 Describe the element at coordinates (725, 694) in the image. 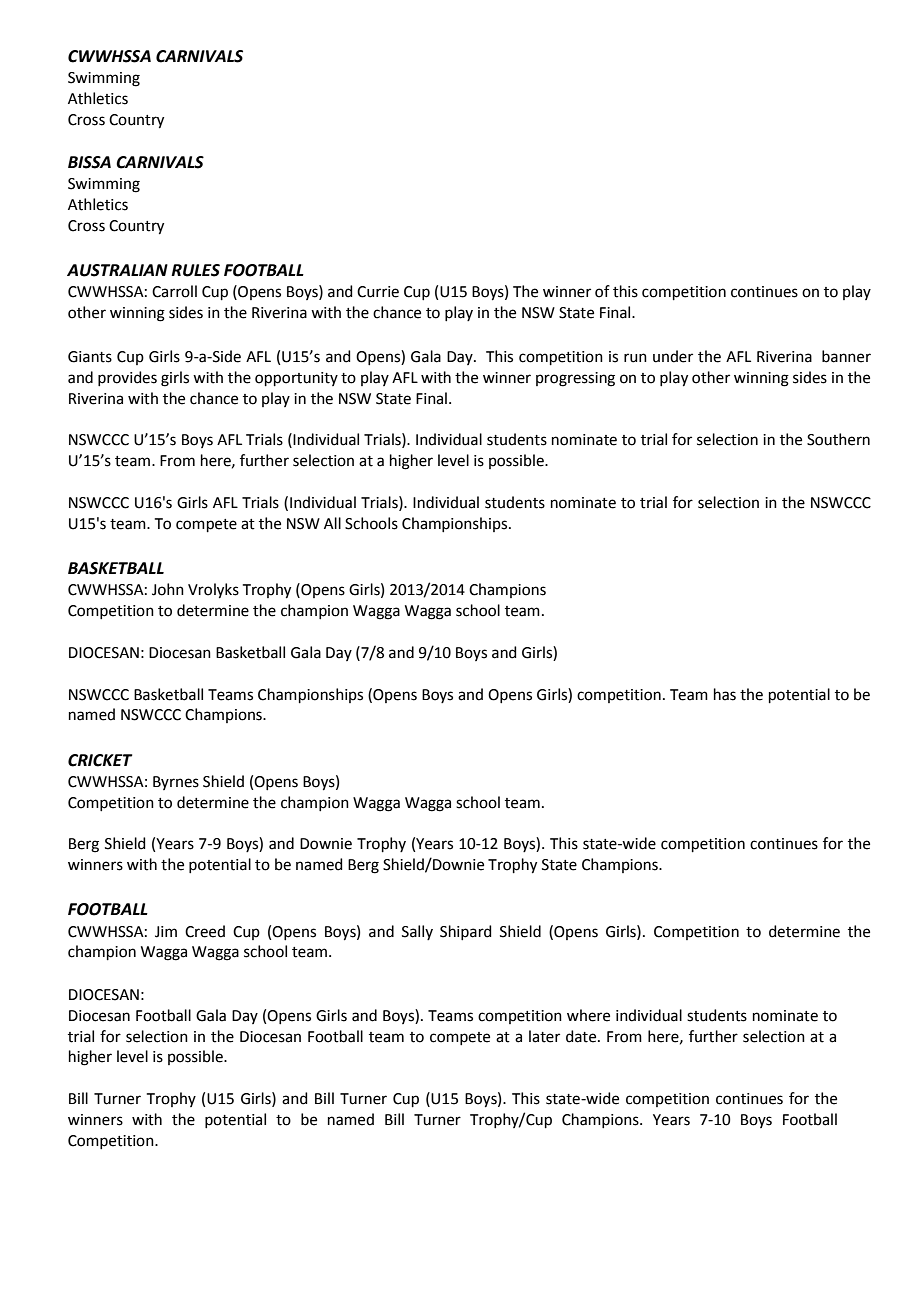

I see `has` at that location.
